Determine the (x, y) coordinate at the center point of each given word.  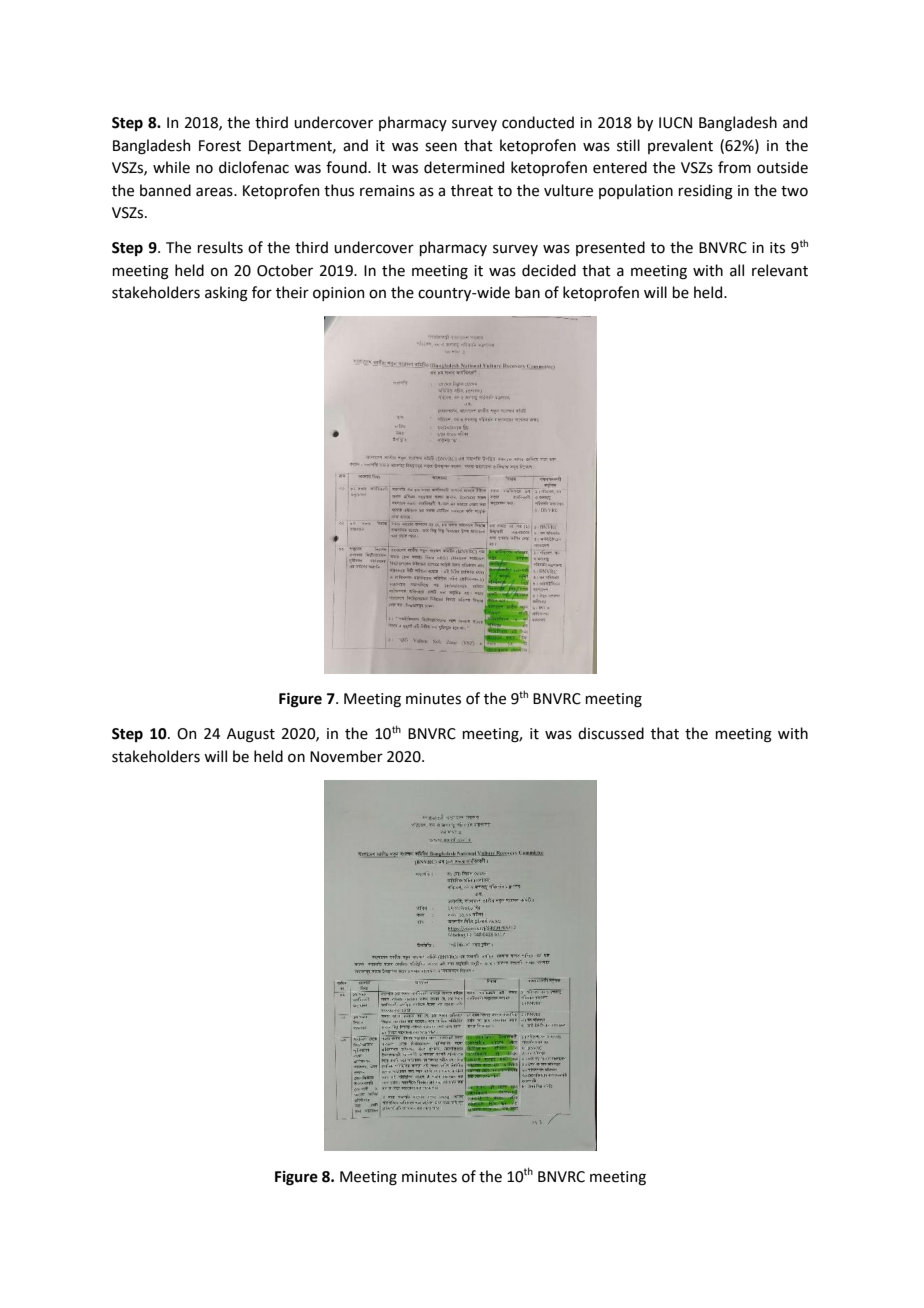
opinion (338, 294)
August (251, 735)
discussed (611, 733)
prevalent (680, 146)
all (737, 270)
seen (441, 147)
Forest (220, 146)
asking (226, 294)
